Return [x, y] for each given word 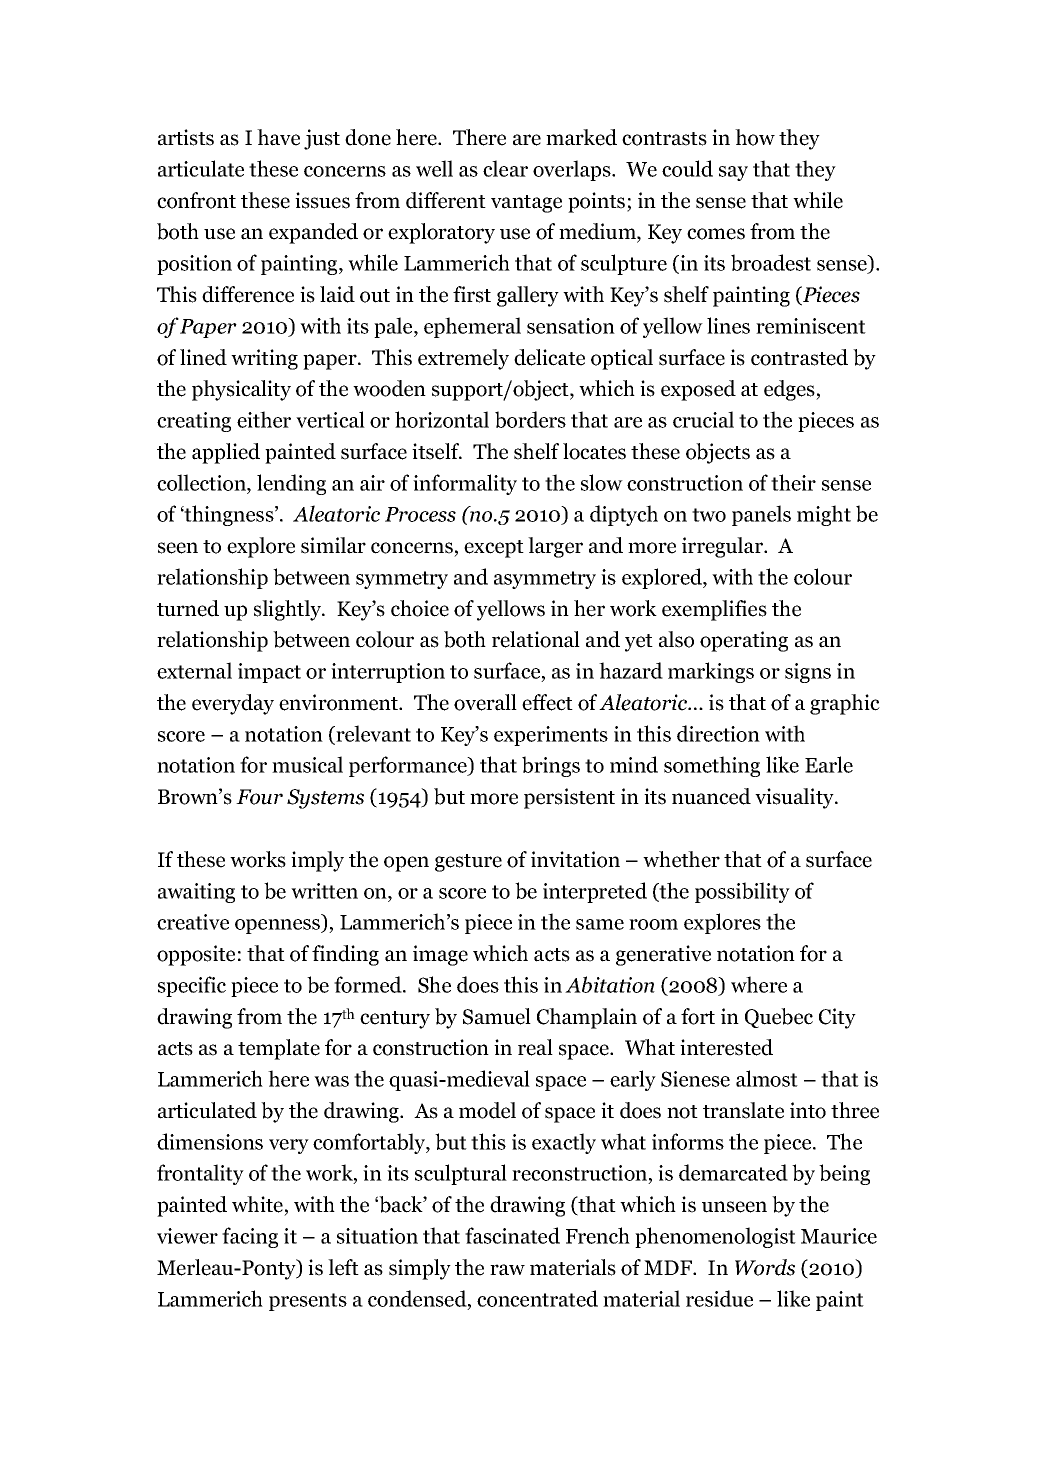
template [279, 1049]
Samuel [497, 1016]
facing [250, 1237]
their [793, 482]
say [733, 173]
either [264, 419]
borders [530, 419]
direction [718, 733]
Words [765, 1267]
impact [269, 673]
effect [547, 702]
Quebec [779, 1018]
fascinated [512, 1235]
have [278, 137]
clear [505, 168]
